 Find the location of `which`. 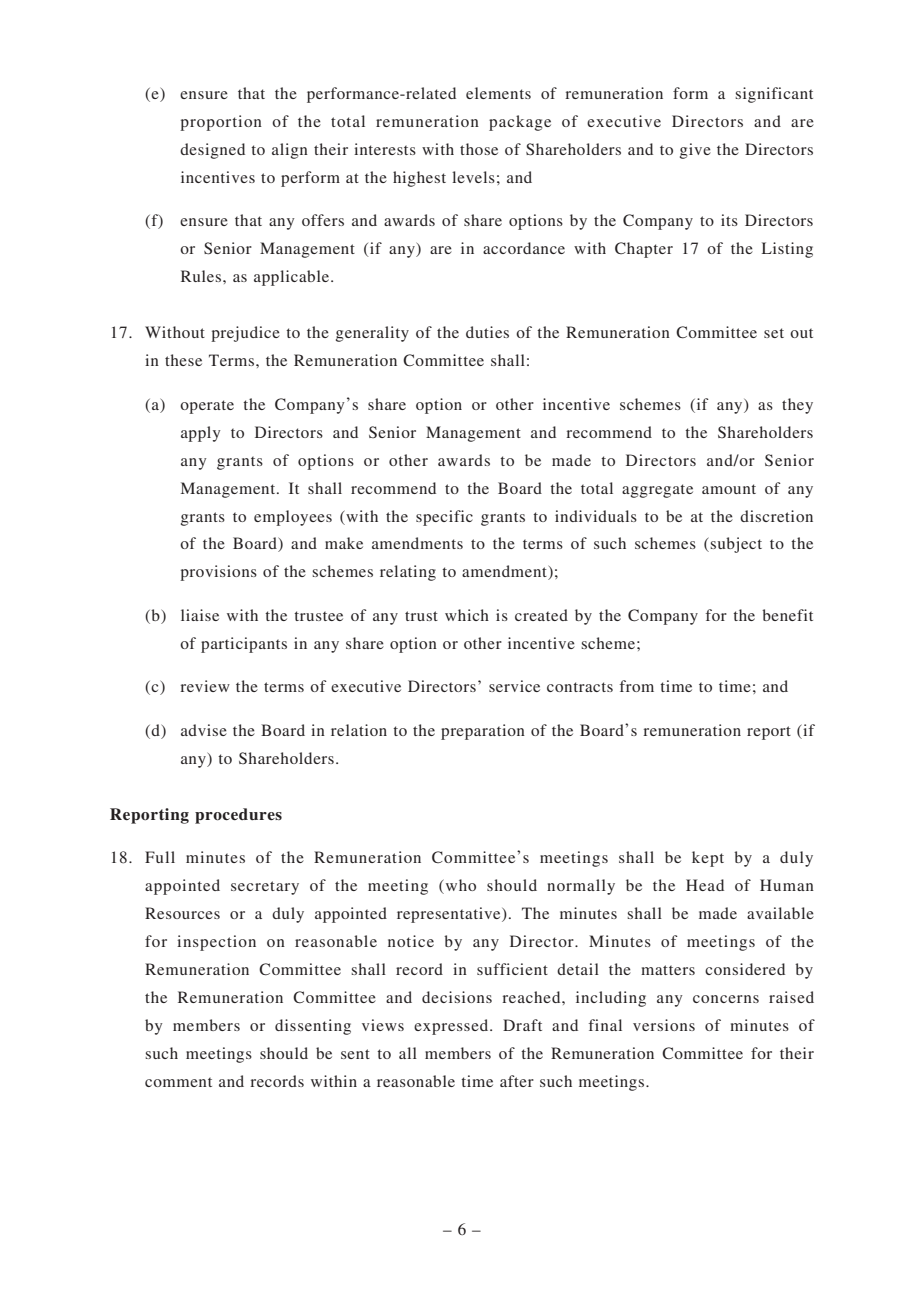

which is located at coordinates (467, 615).
